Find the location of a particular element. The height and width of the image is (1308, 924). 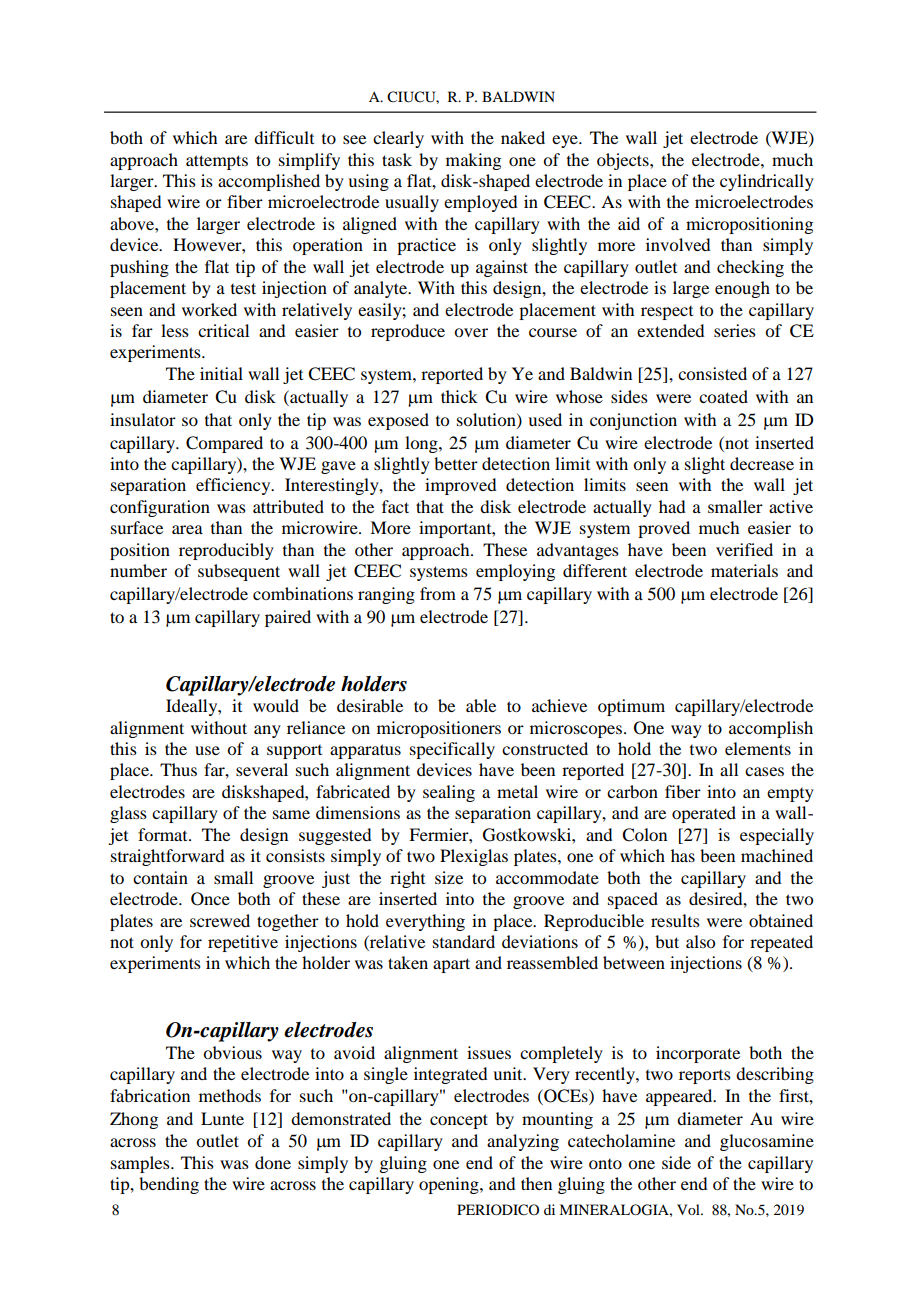

objects is located at coordinates (624, 161).
